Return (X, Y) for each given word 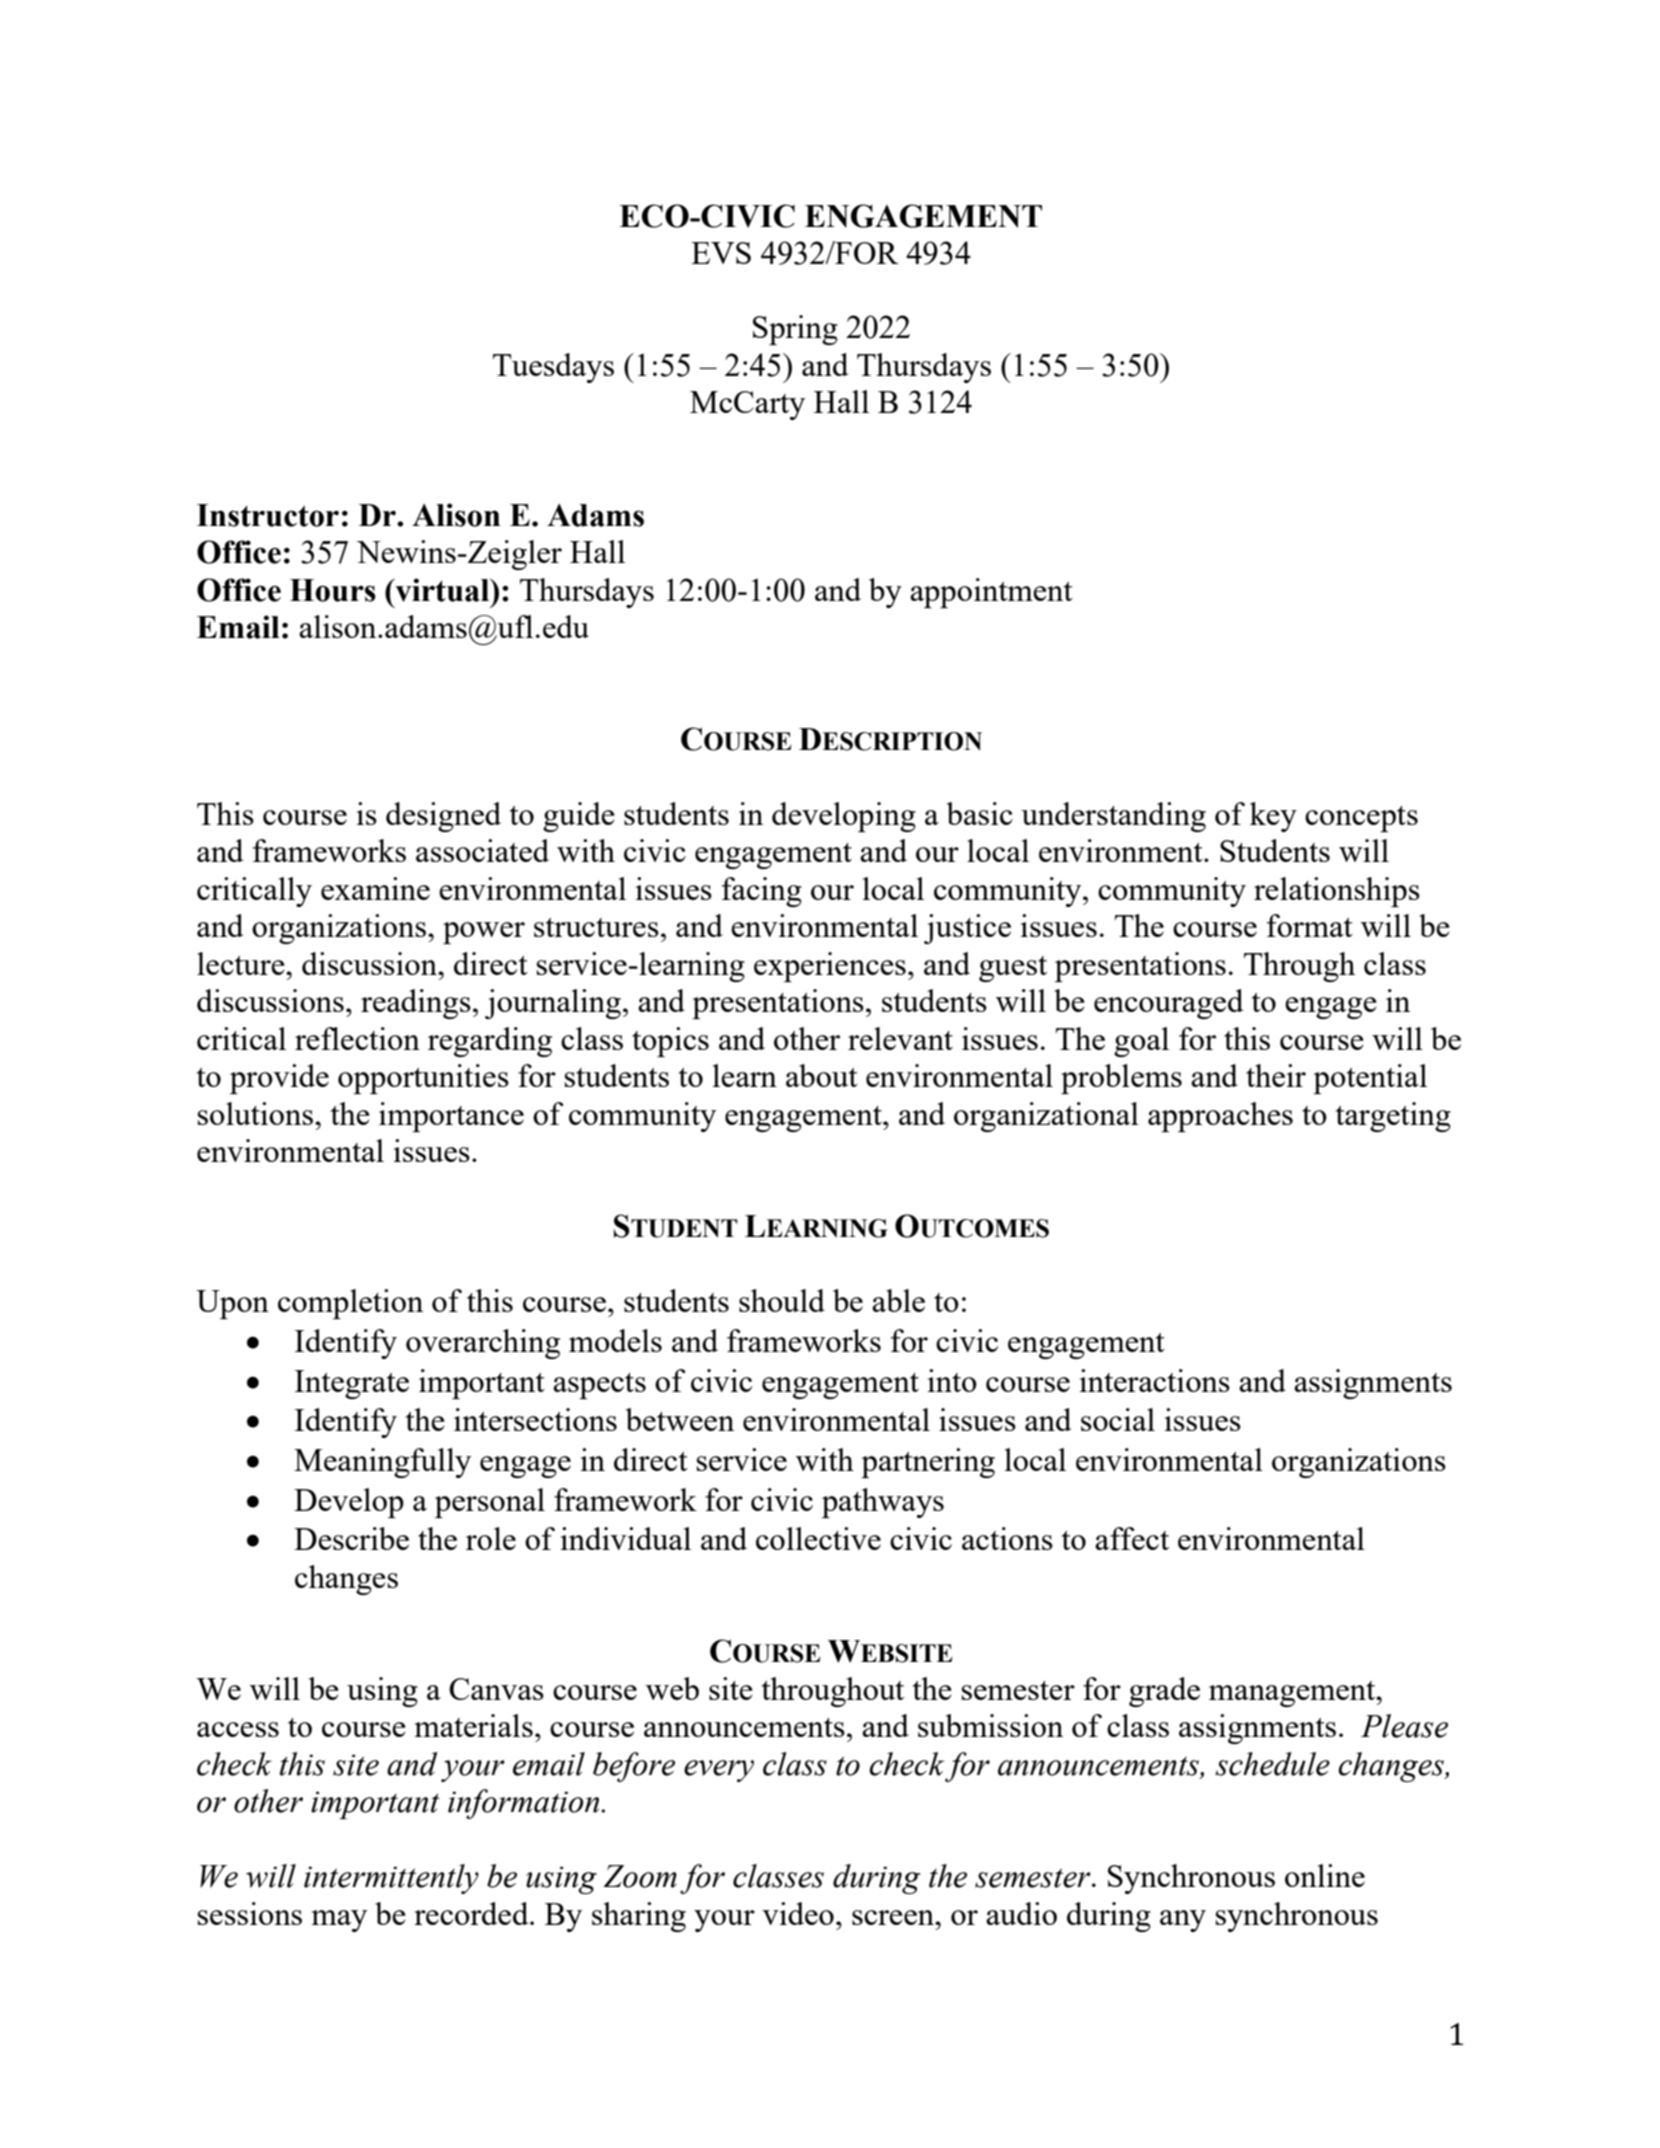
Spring (795, 330)
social (1118, 1419)
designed (443, 817)
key (1273, 817)
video (798, 1913)
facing (762, 892)
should (782, 1300)
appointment (991, 593)
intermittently (391, 1879)
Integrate (352, 1384)
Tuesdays (553, 368)
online (1325, 1875)
